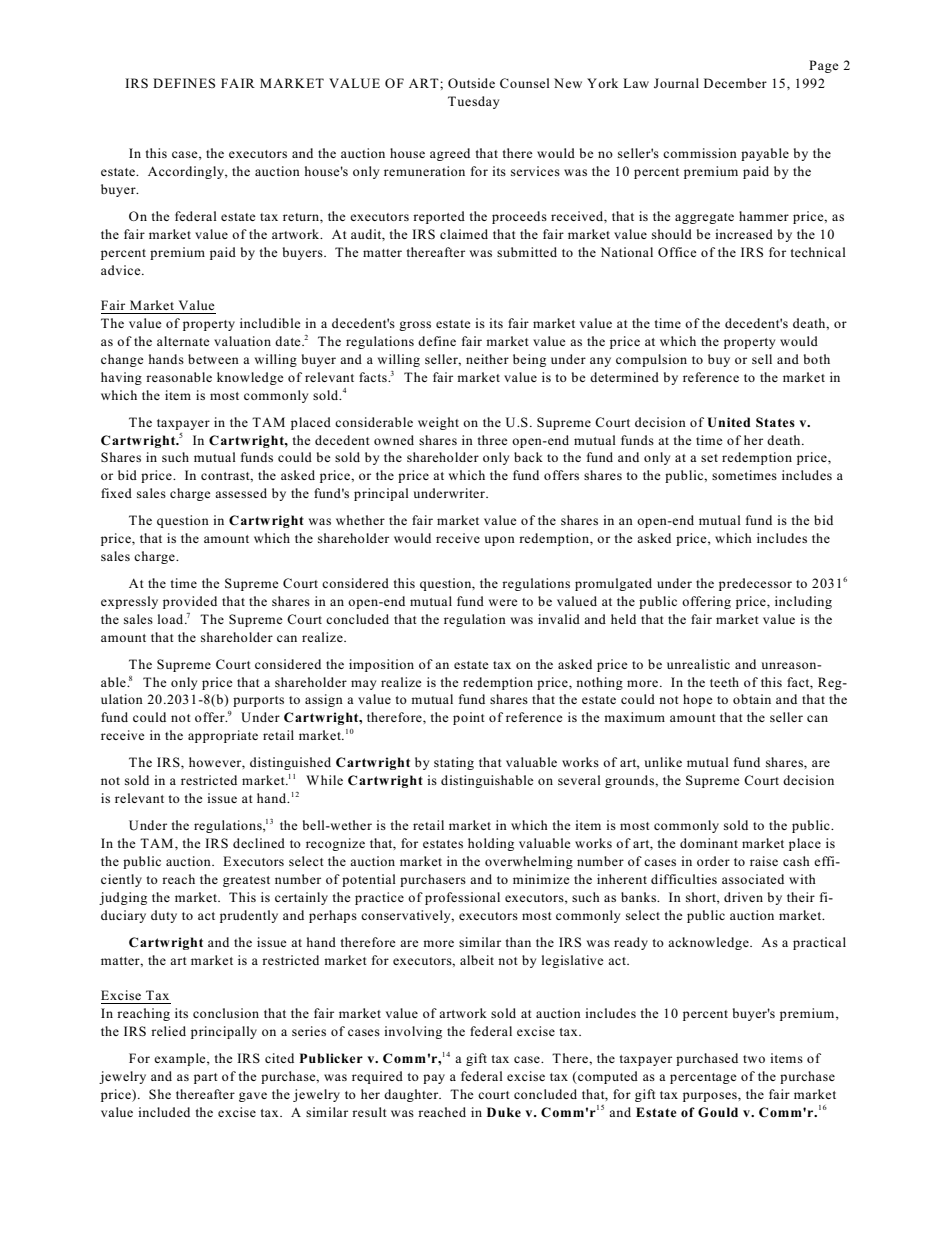 The height and width of the screenshot is (1233, 952). Describe the element at coordinates (711, 1097) in the screenshot. I see `purposes` at that location.
